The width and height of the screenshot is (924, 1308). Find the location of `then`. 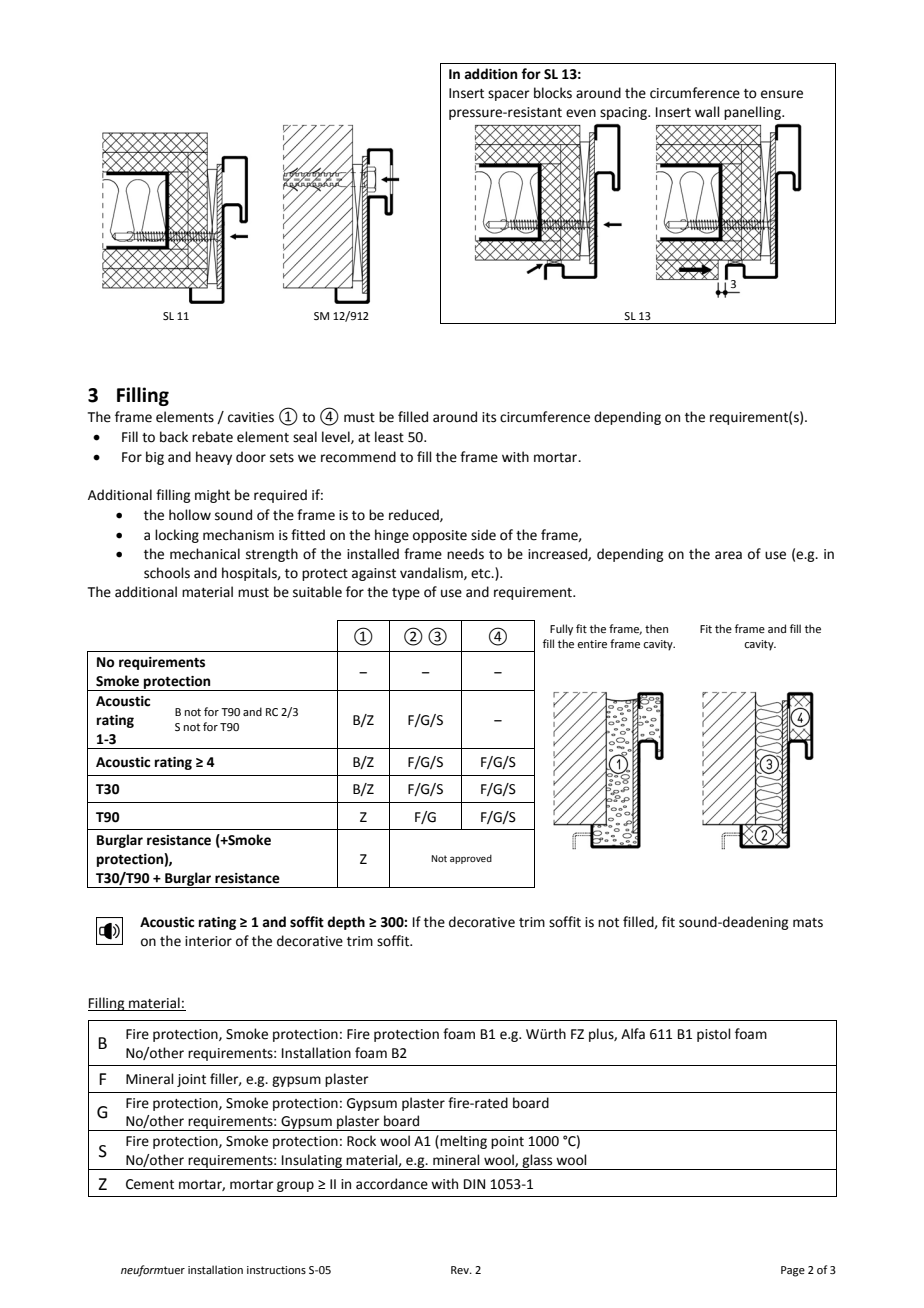

then is located at coordinates (656, 628).
